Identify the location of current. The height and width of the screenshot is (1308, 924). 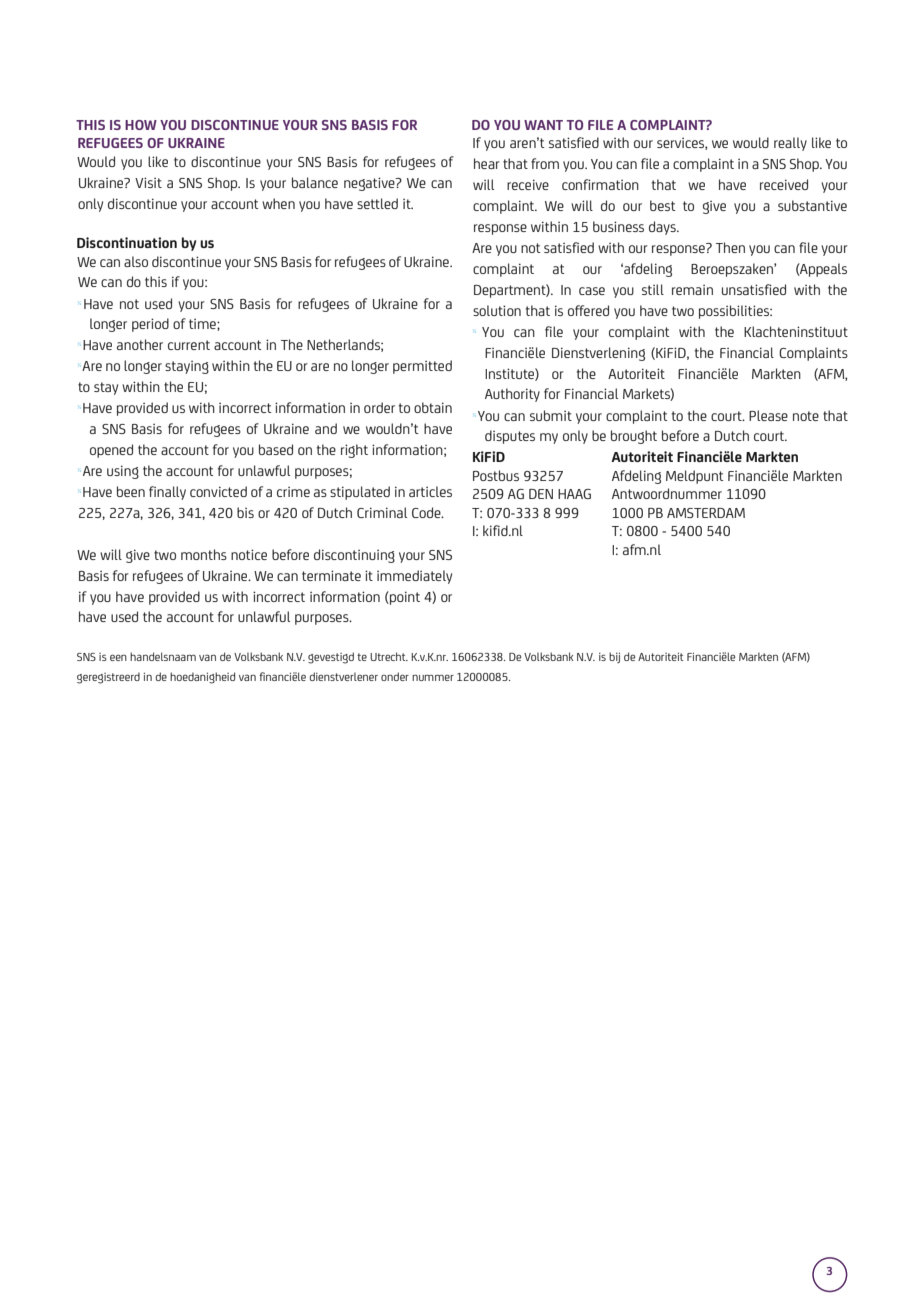
(189, 345).
